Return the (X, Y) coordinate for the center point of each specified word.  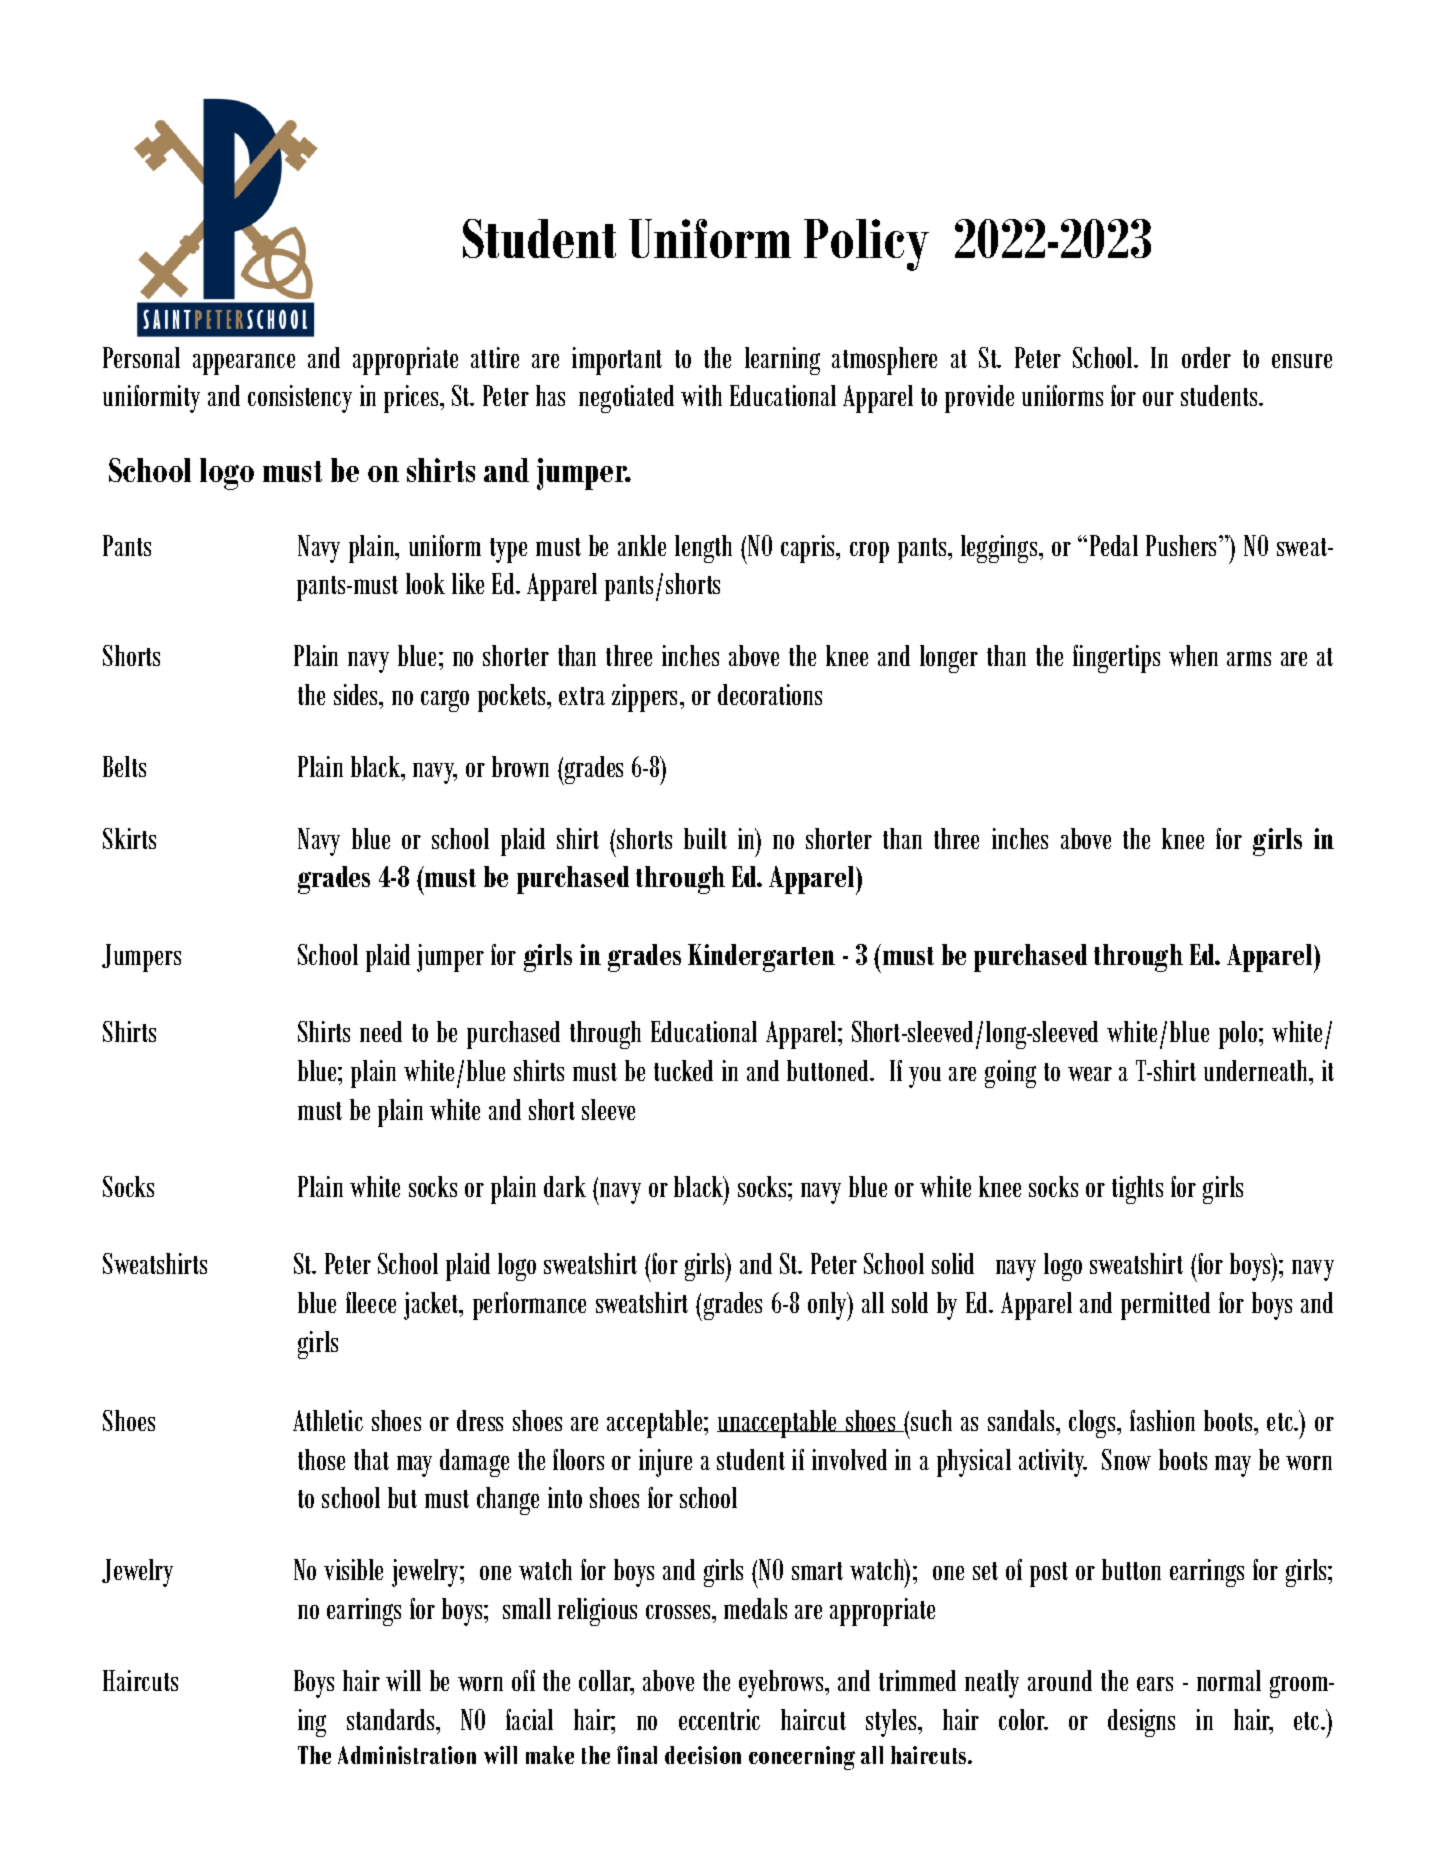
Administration (407, 1755)
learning (782, 361)
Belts (124, 766)
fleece (371, 1302)
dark (565, 1186)
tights (1137, 1190)
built (705, 838)
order (1206, 357)
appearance (244, 364)
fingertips (1116, 659)
